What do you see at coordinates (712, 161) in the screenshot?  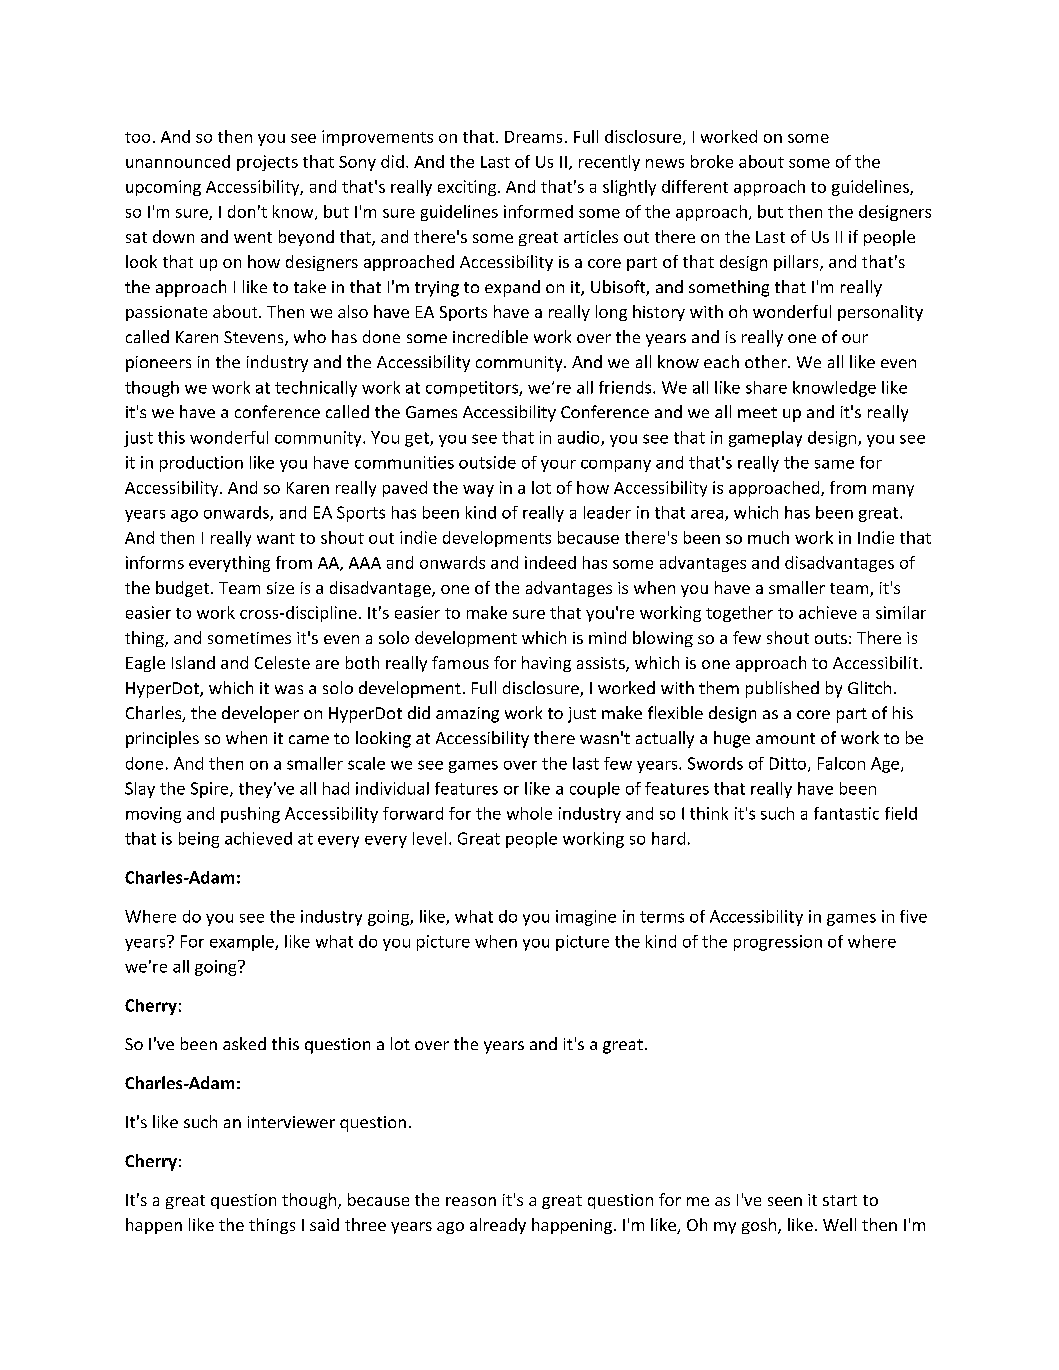 I see `broke` at bounding box center [712, 161].
